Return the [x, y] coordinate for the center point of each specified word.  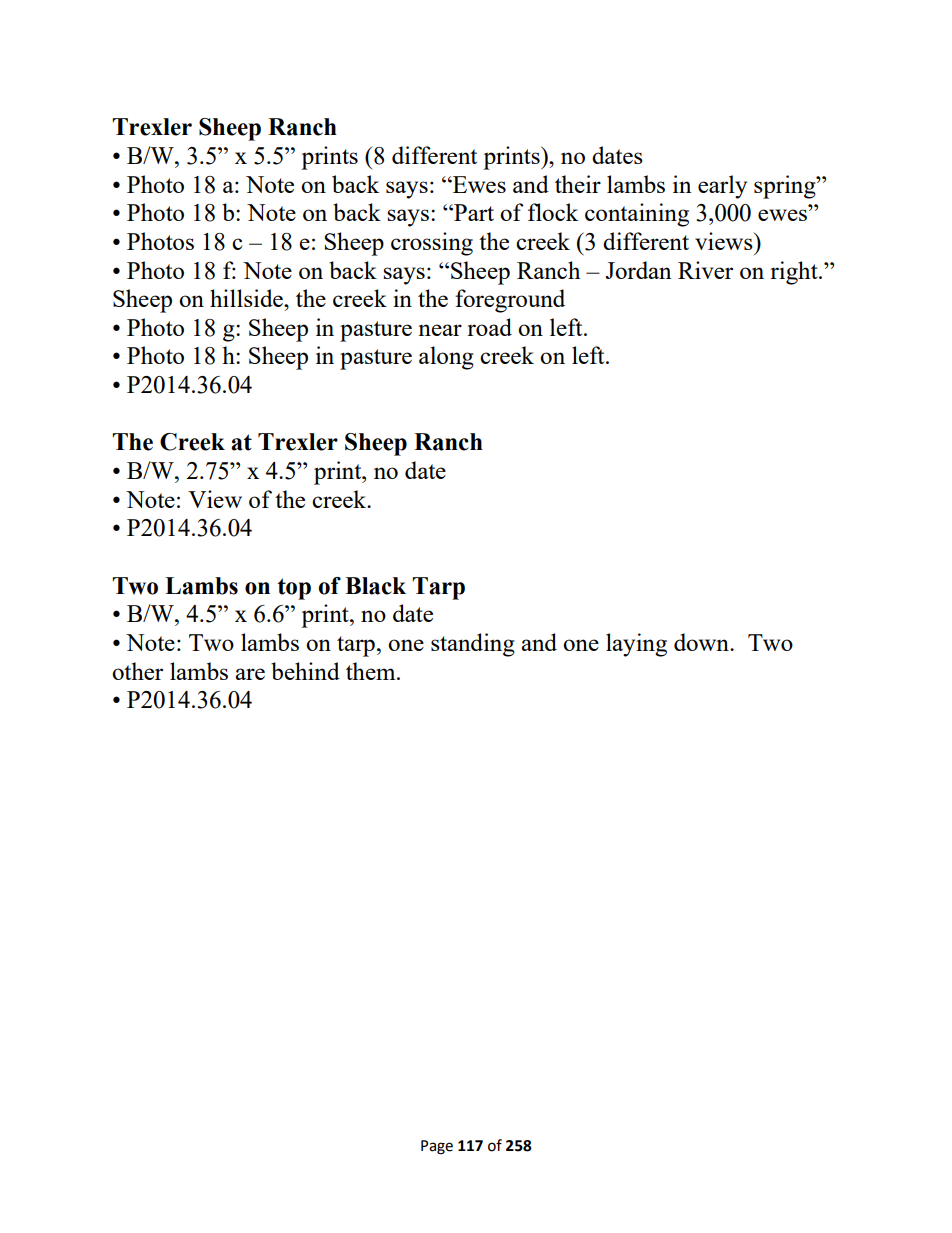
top [294, 589]
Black [375, 586]
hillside [247, 298]
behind [305, 671]
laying [636, 645]
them [372, 671]
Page [437, 1147]
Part [473, 212]
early [722, 187]
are [250, 674]
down [702, 642]
